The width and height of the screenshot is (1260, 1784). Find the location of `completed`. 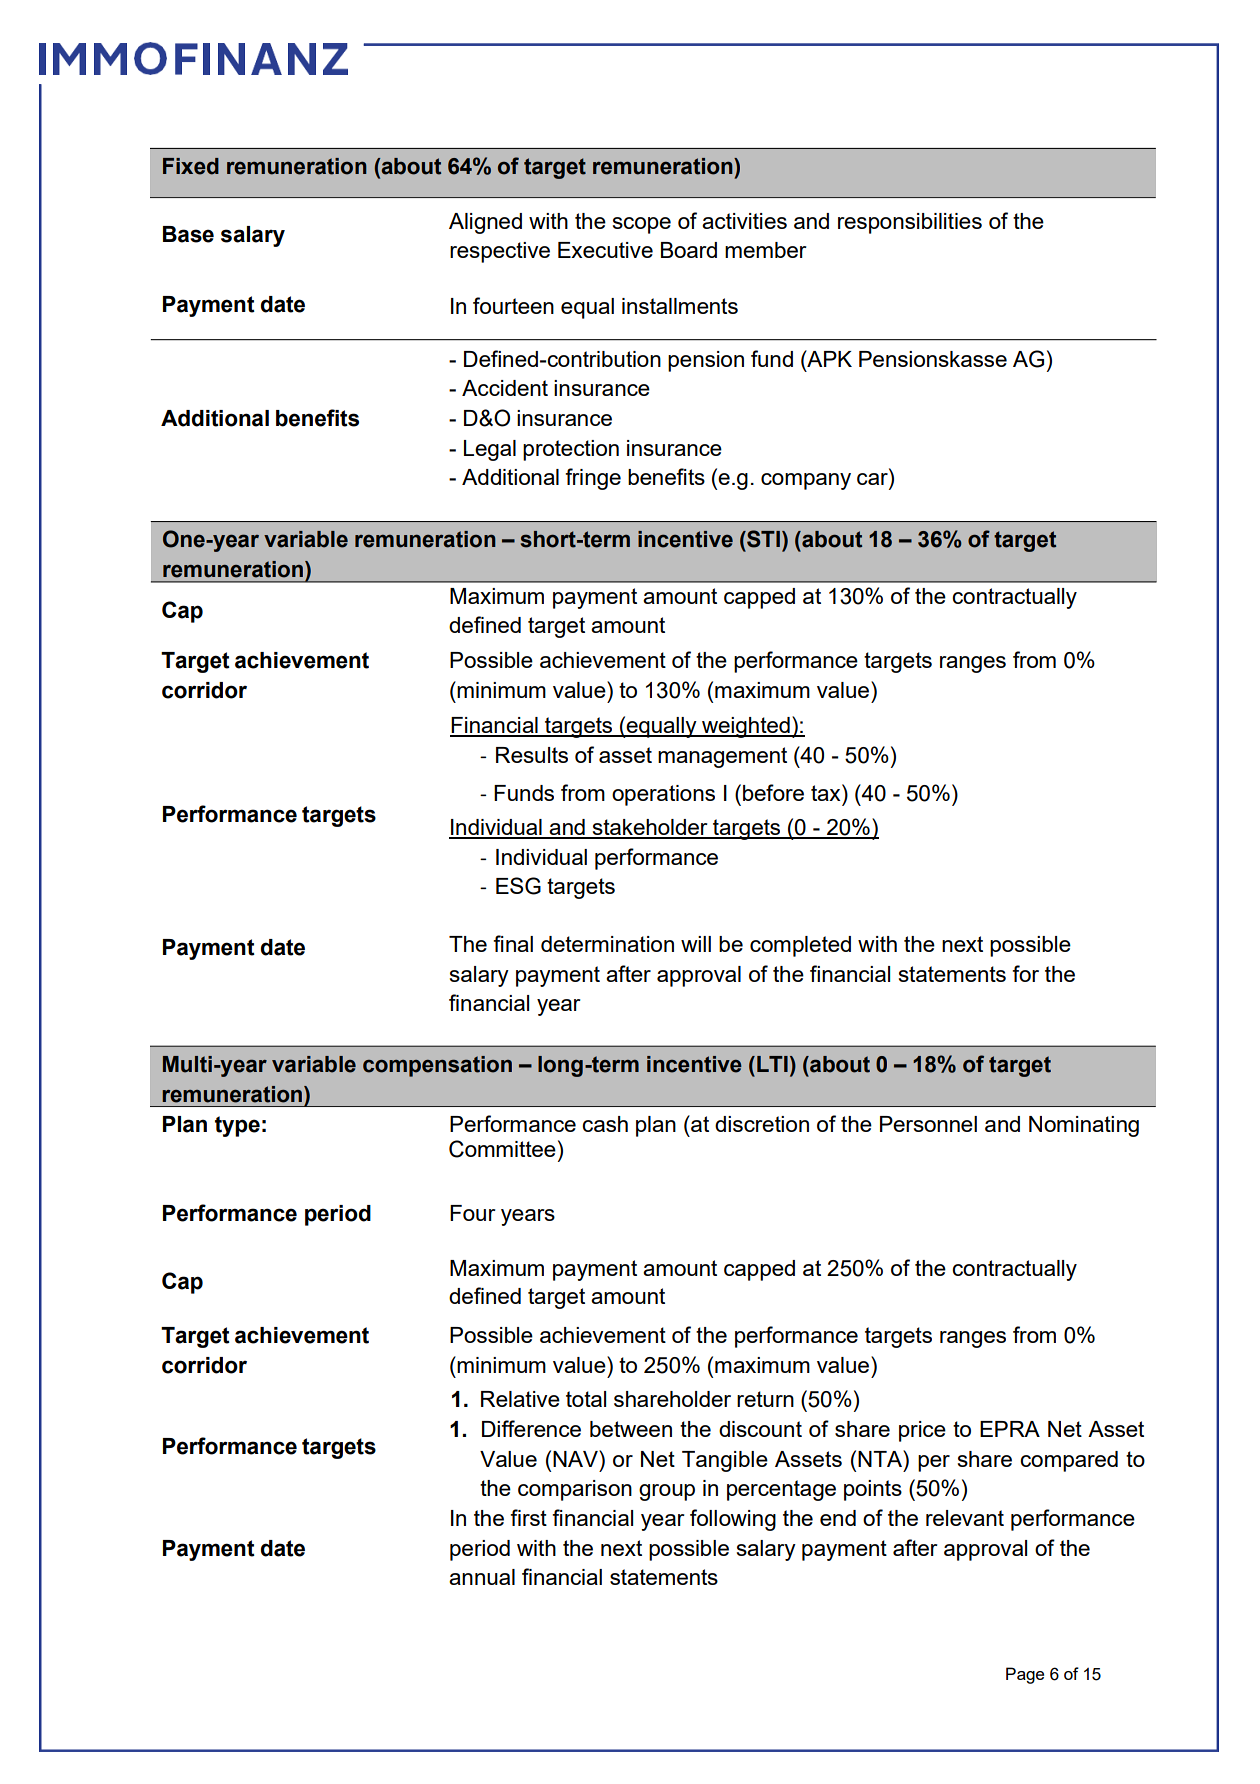

completed is located at coordinates (800, 946).
